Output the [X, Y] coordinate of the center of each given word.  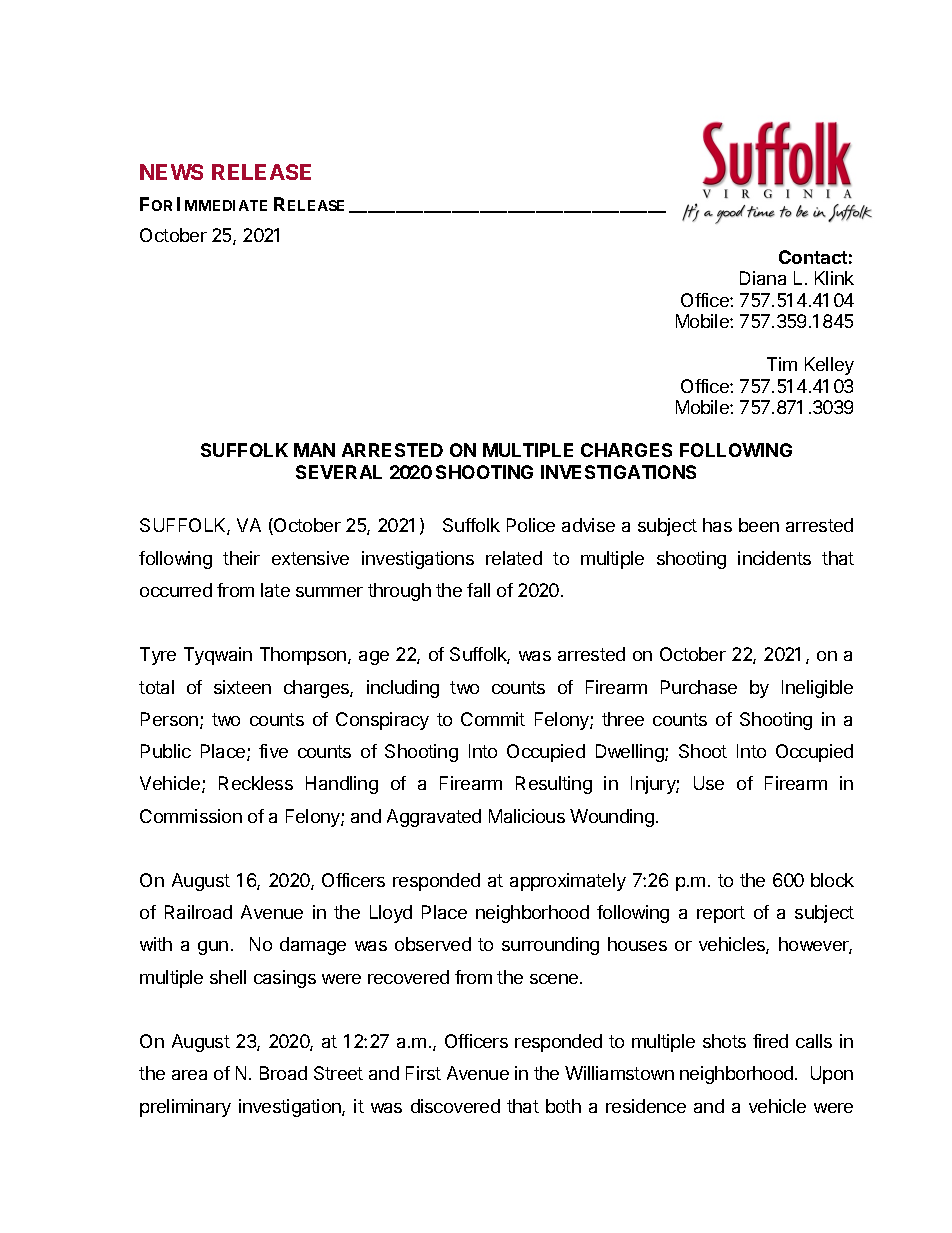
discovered [455, 1106]
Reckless [256, 783]
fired [770, 1041]
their [241, 558]
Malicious [527, 816]
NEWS [171, 172]
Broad [283, 1073]
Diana [763, 278]
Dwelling [631, 753]
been [759, 525]
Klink [834, 278]
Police [531, 525]
